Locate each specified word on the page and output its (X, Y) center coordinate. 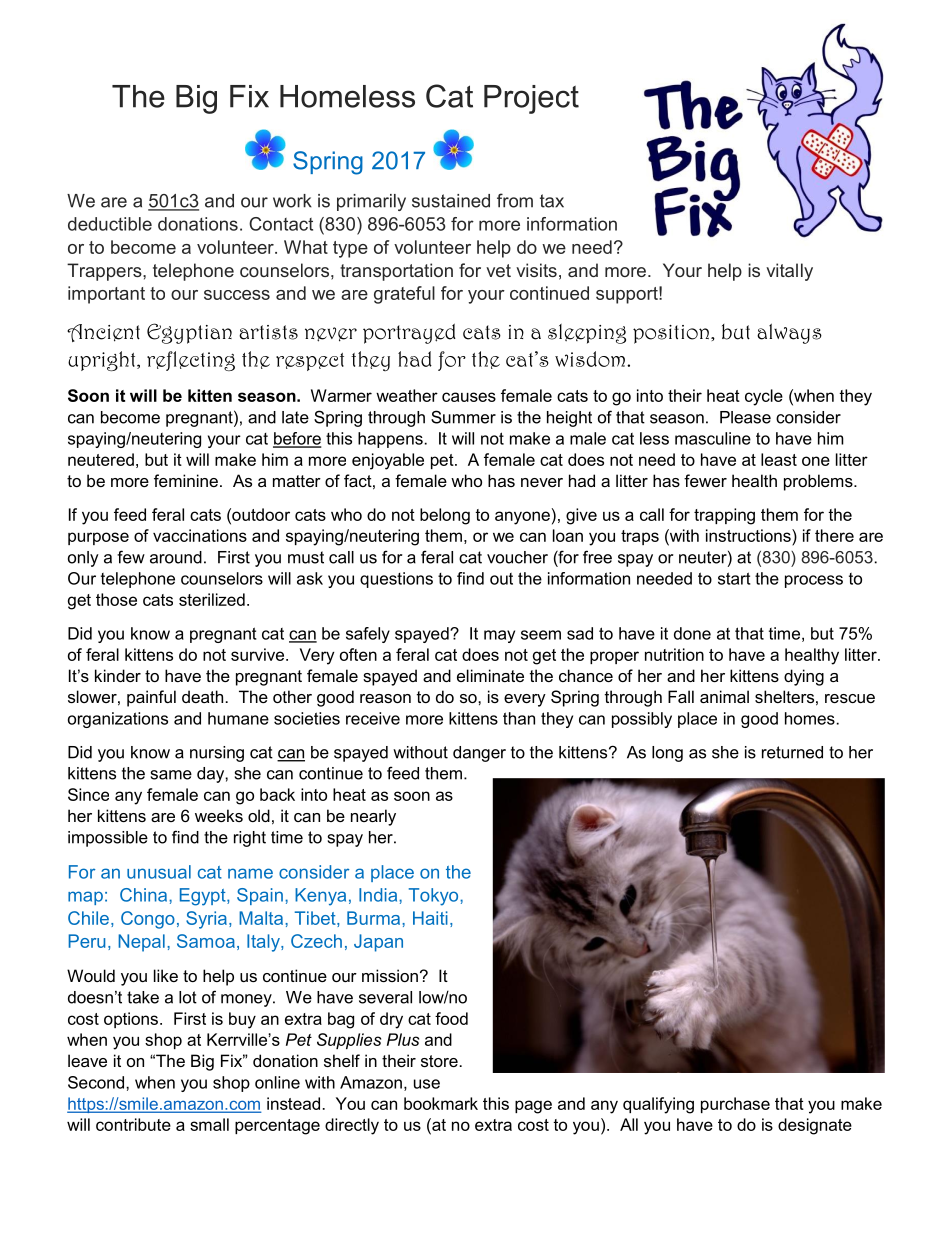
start (734, 578)
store (439, 1061)
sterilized (212, 599)
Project (531, 99)
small (209, 1124)
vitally (789, 272)
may (499, 636)
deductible (110, 224)
